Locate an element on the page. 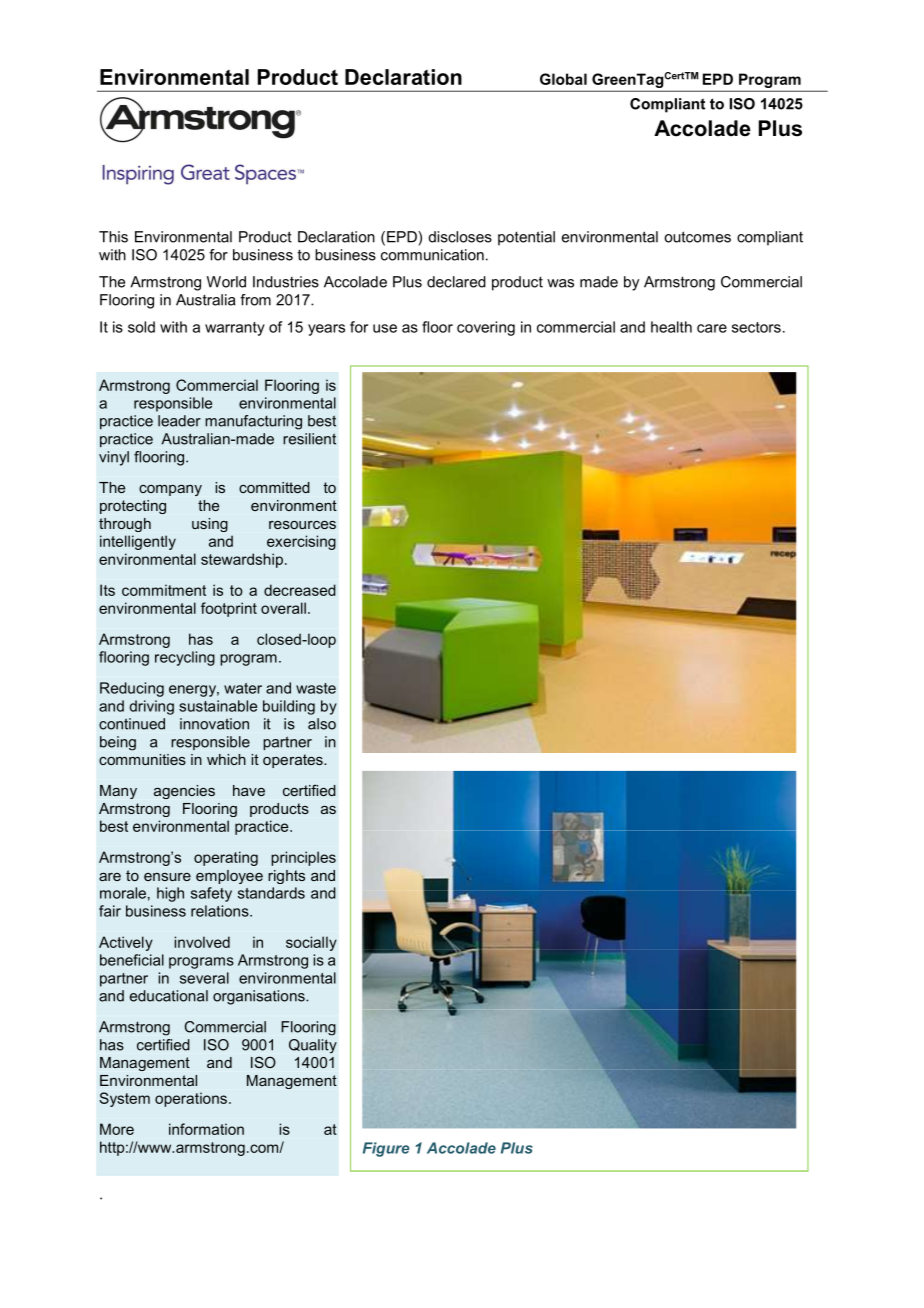  Global is located at coordinates (563, 79).
